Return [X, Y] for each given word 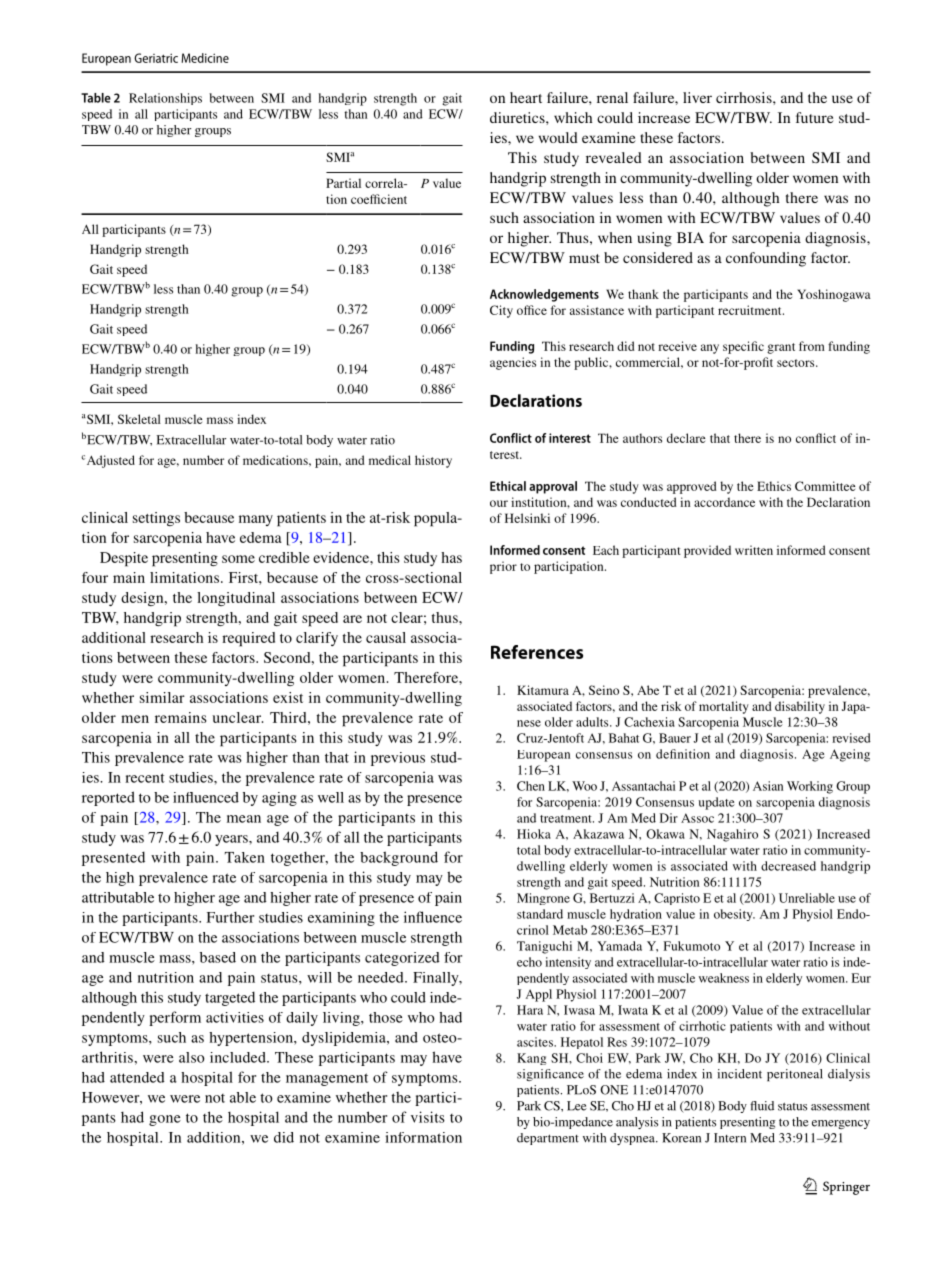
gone [165, 1120]
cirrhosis [745, 97]
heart [526, 97]
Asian [768, 786]
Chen [531, 786]
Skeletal [139, 419]
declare [686, 438]
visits [428, 1117]
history [433, 461]
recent [145, 778]
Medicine [205, 58]
